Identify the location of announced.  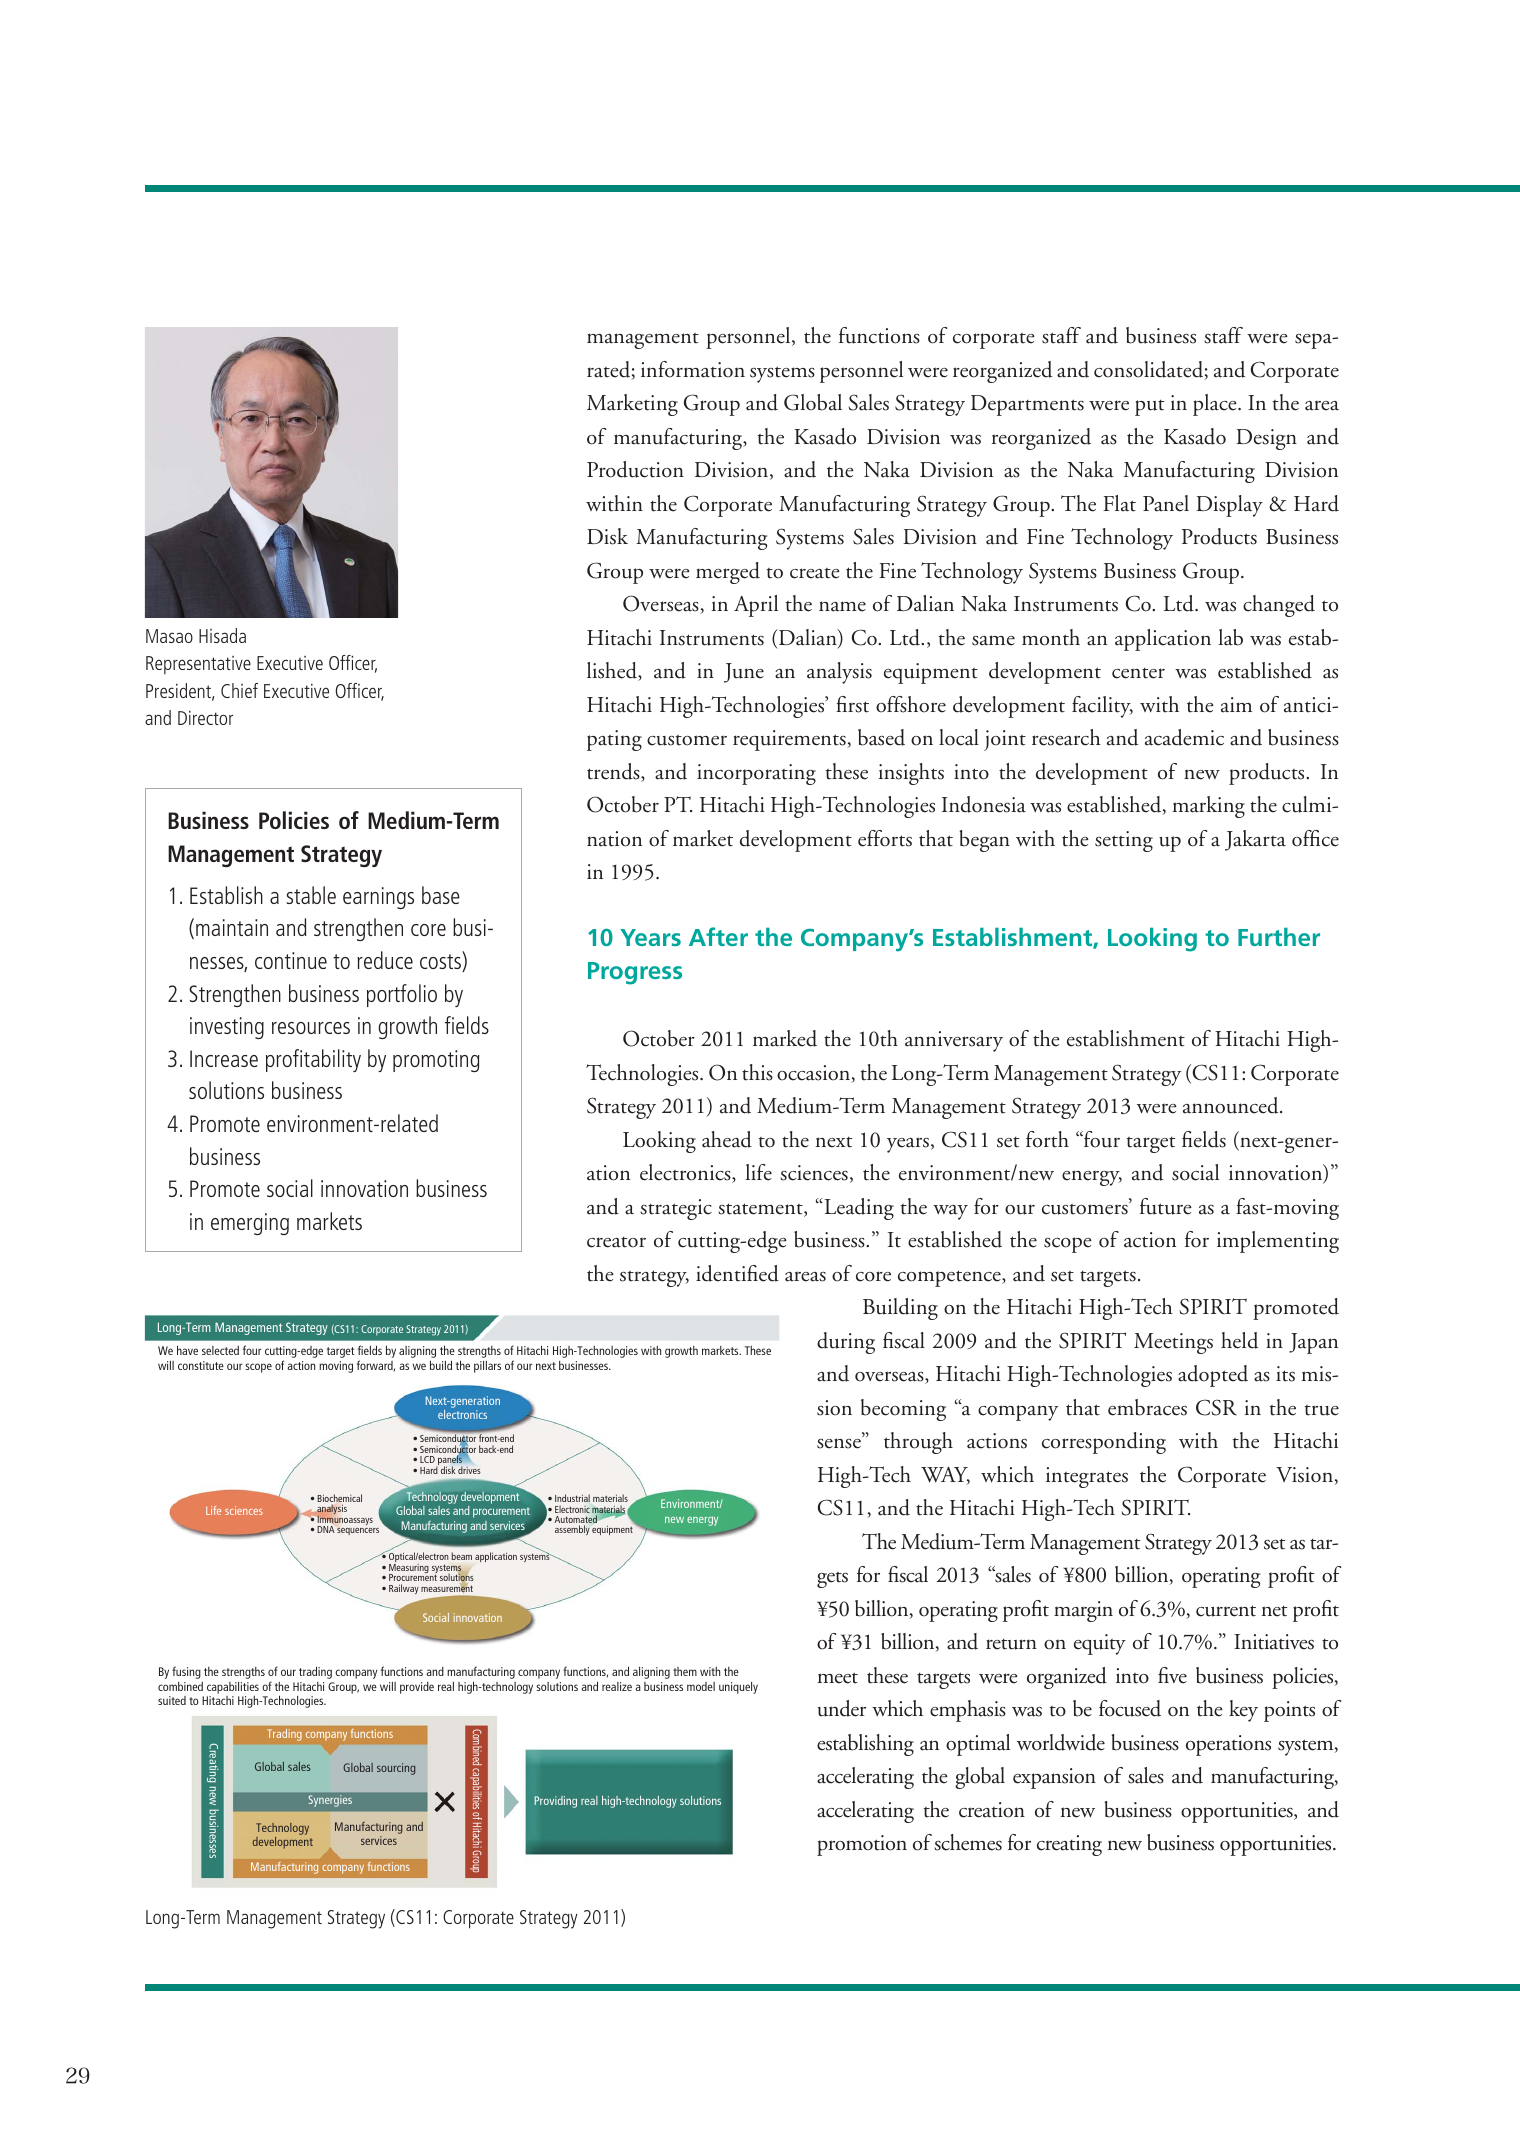
(1232, 1105).
